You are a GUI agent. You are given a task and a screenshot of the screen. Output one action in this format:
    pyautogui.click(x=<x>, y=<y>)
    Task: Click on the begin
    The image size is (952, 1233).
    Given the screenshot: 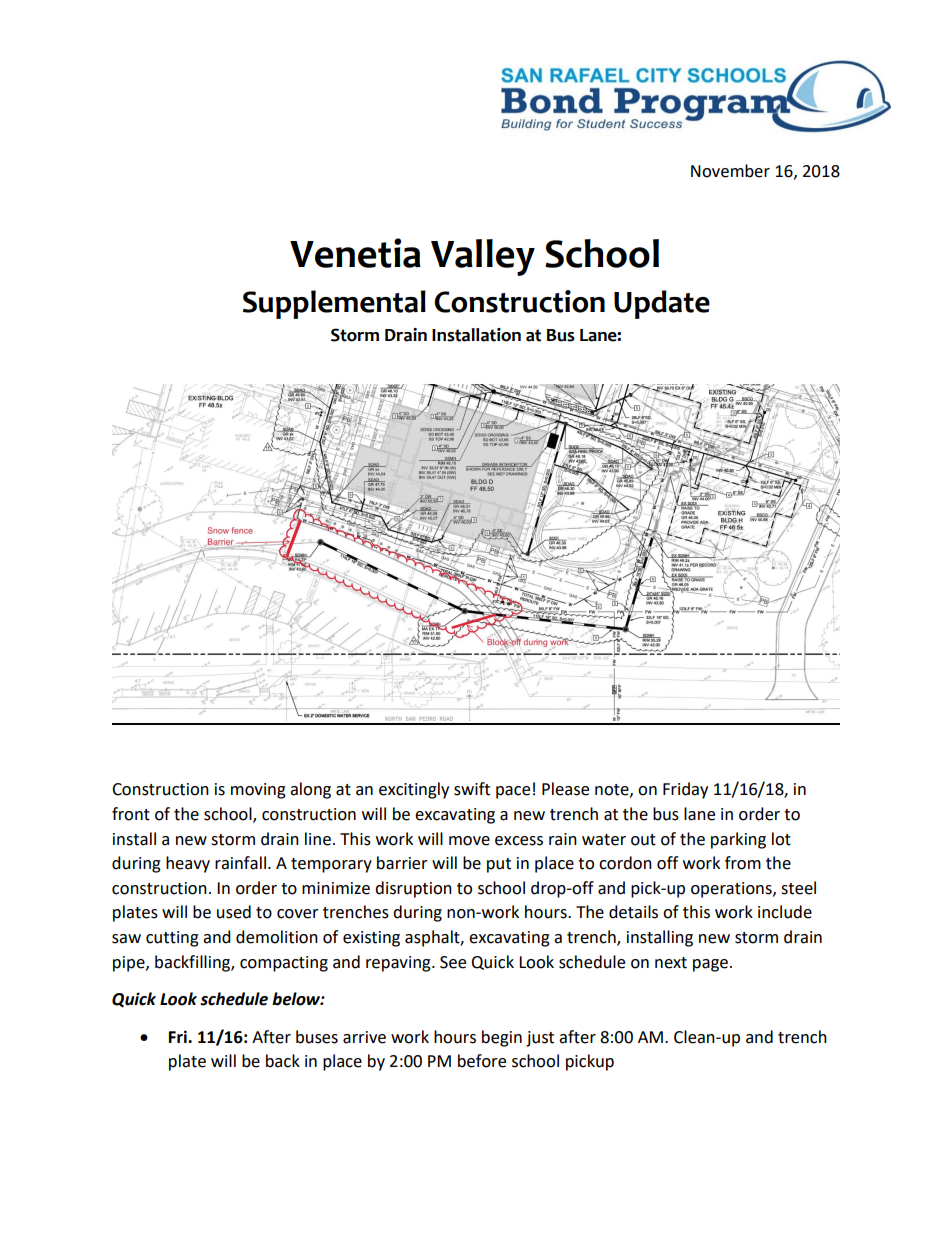 What is the action you would take?
    pyautogui.click(x=502, y=1038)
